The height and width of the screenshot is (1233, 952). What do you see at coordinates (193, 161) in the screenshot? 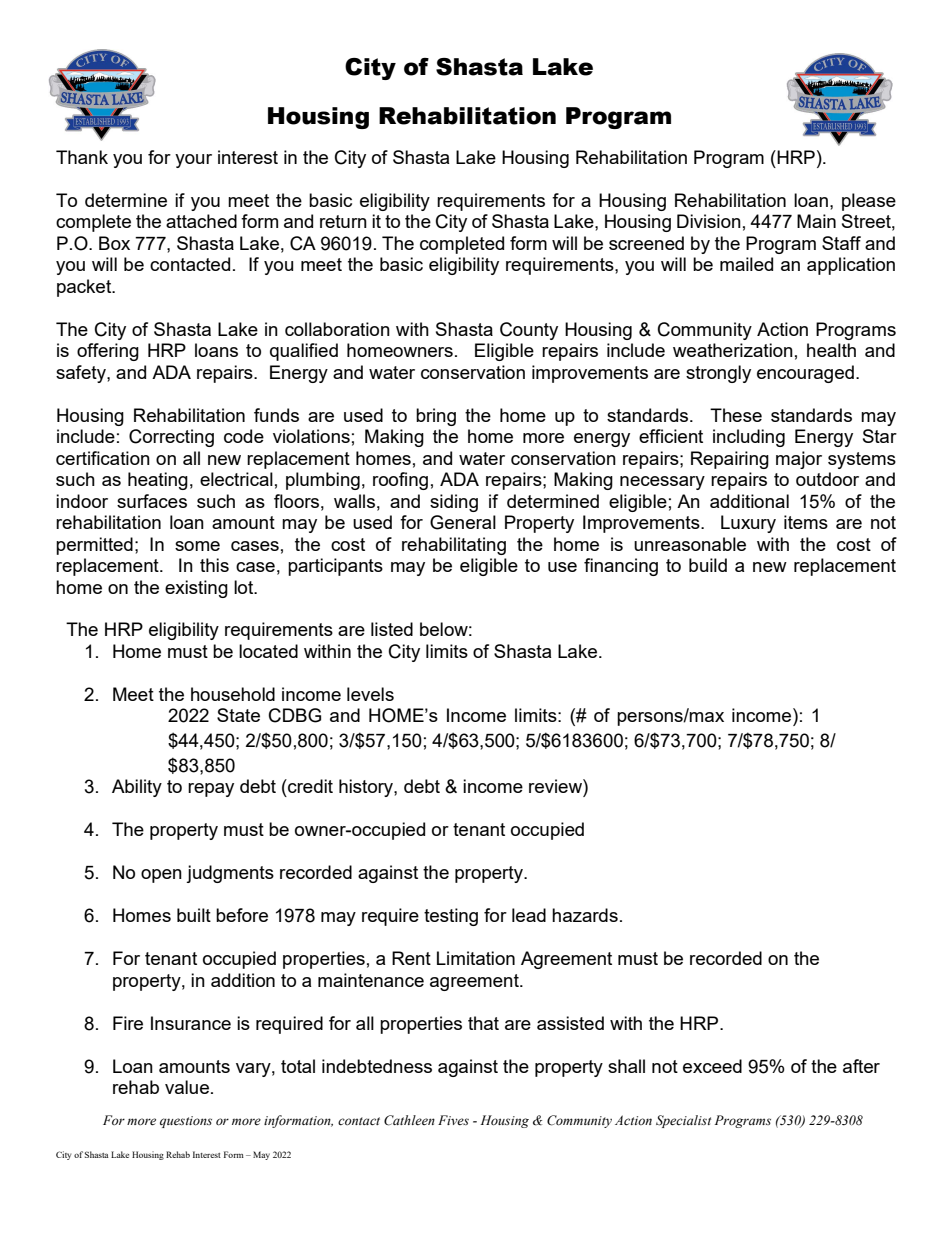
I see `your` at bounding box center [193, 161].
